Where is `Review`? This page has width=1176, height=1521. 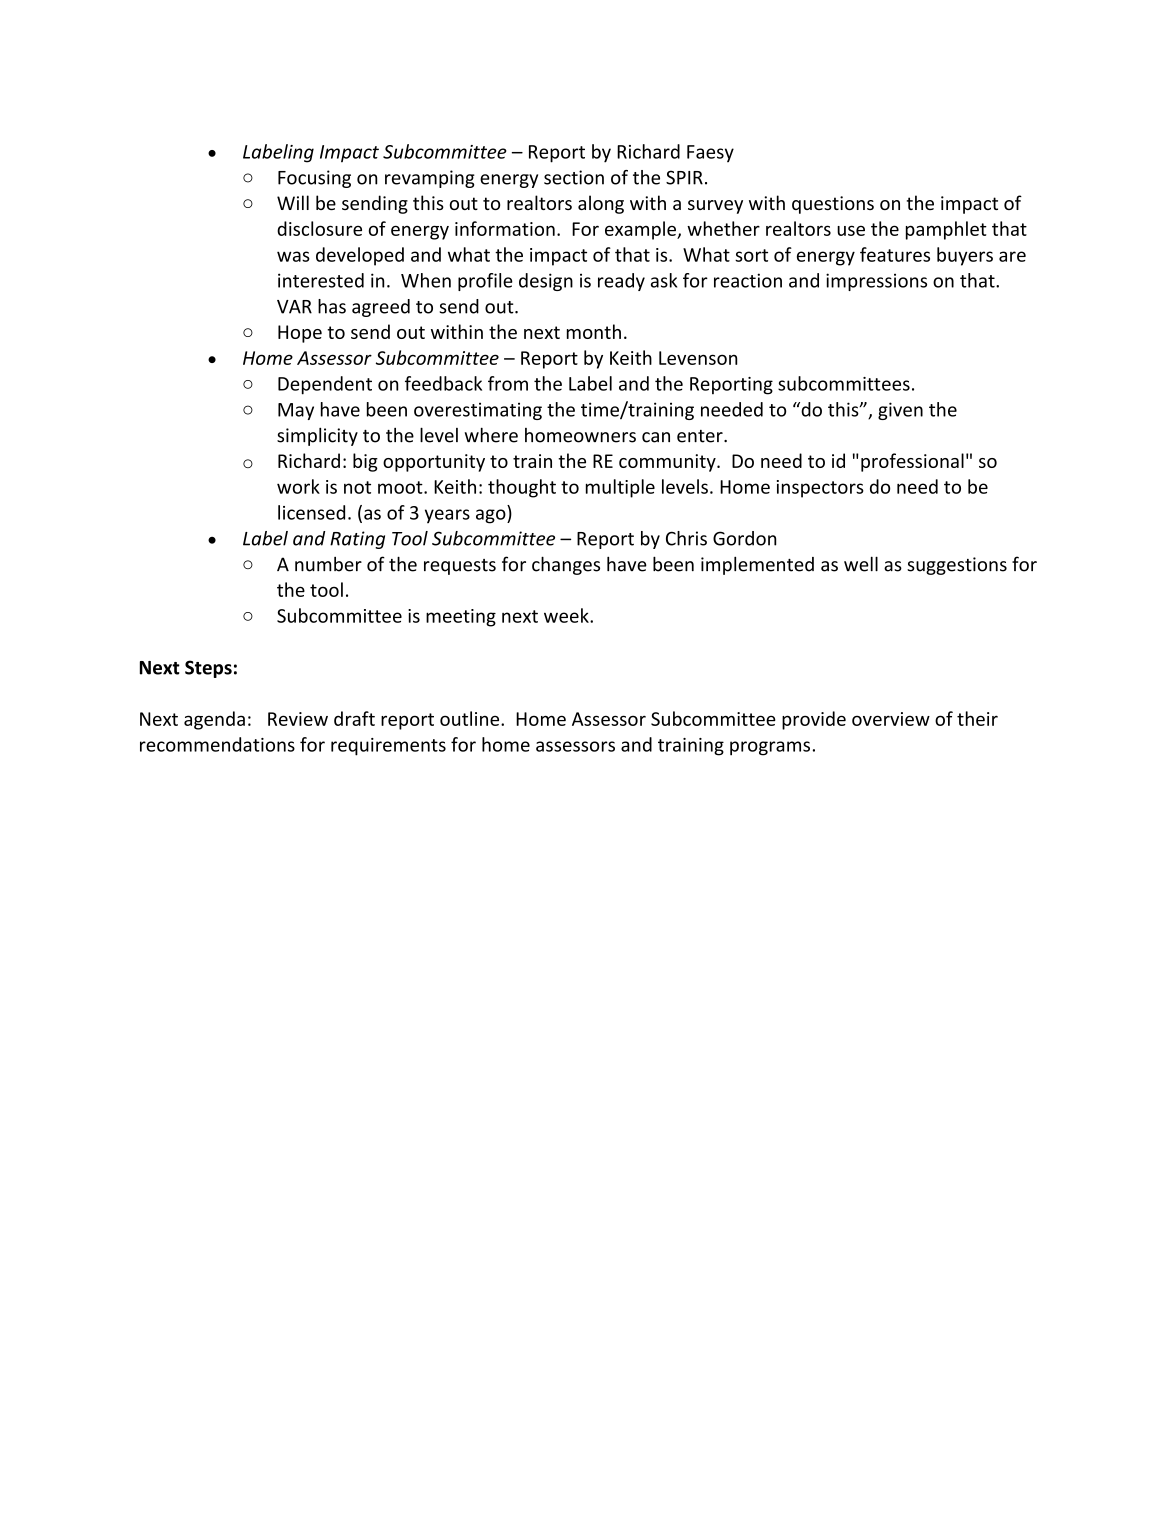 Review is located at coordinates (298, 719).
